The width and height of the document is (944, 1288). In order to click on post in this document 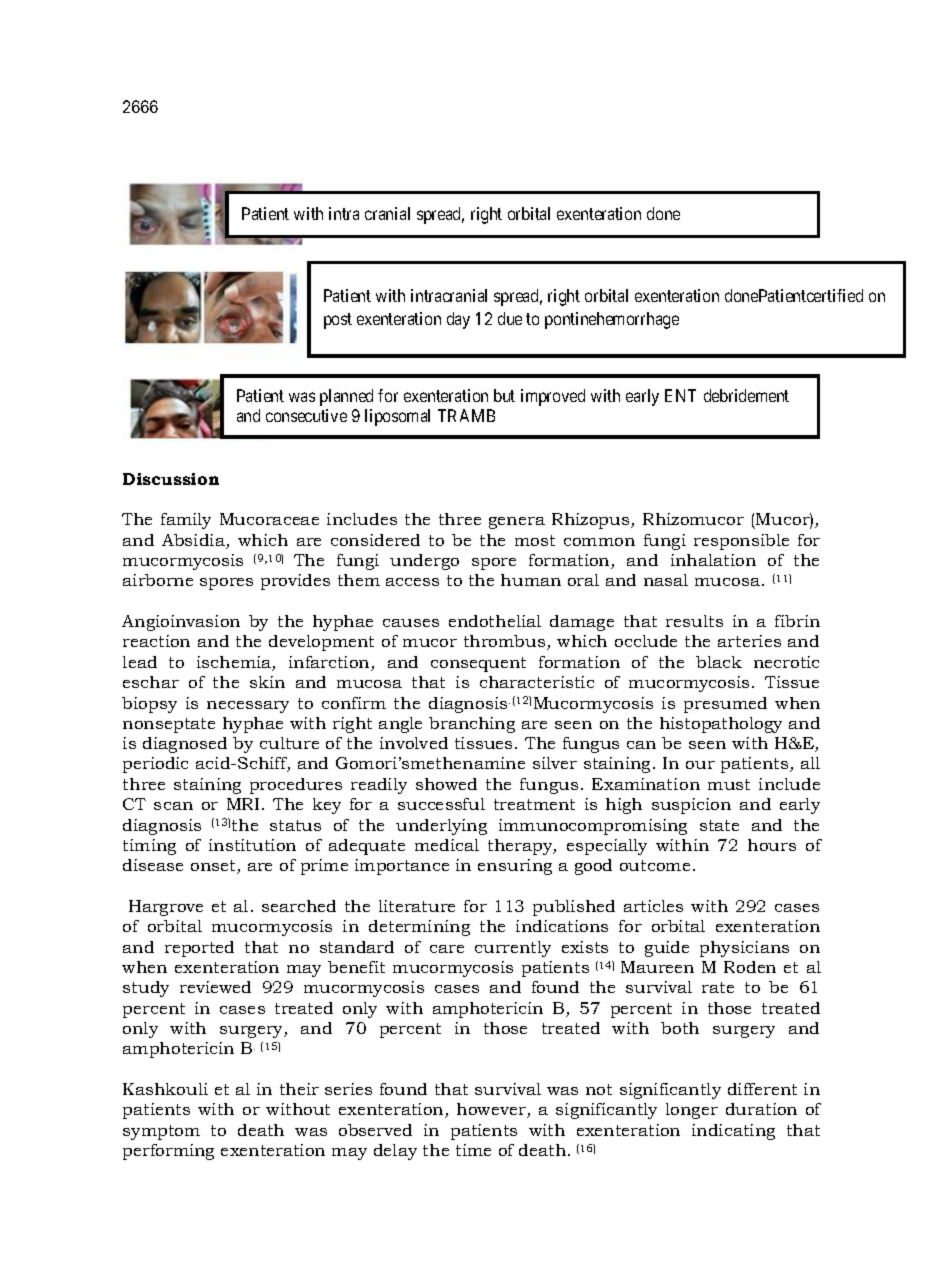, I will do `click(338, 321)`.
